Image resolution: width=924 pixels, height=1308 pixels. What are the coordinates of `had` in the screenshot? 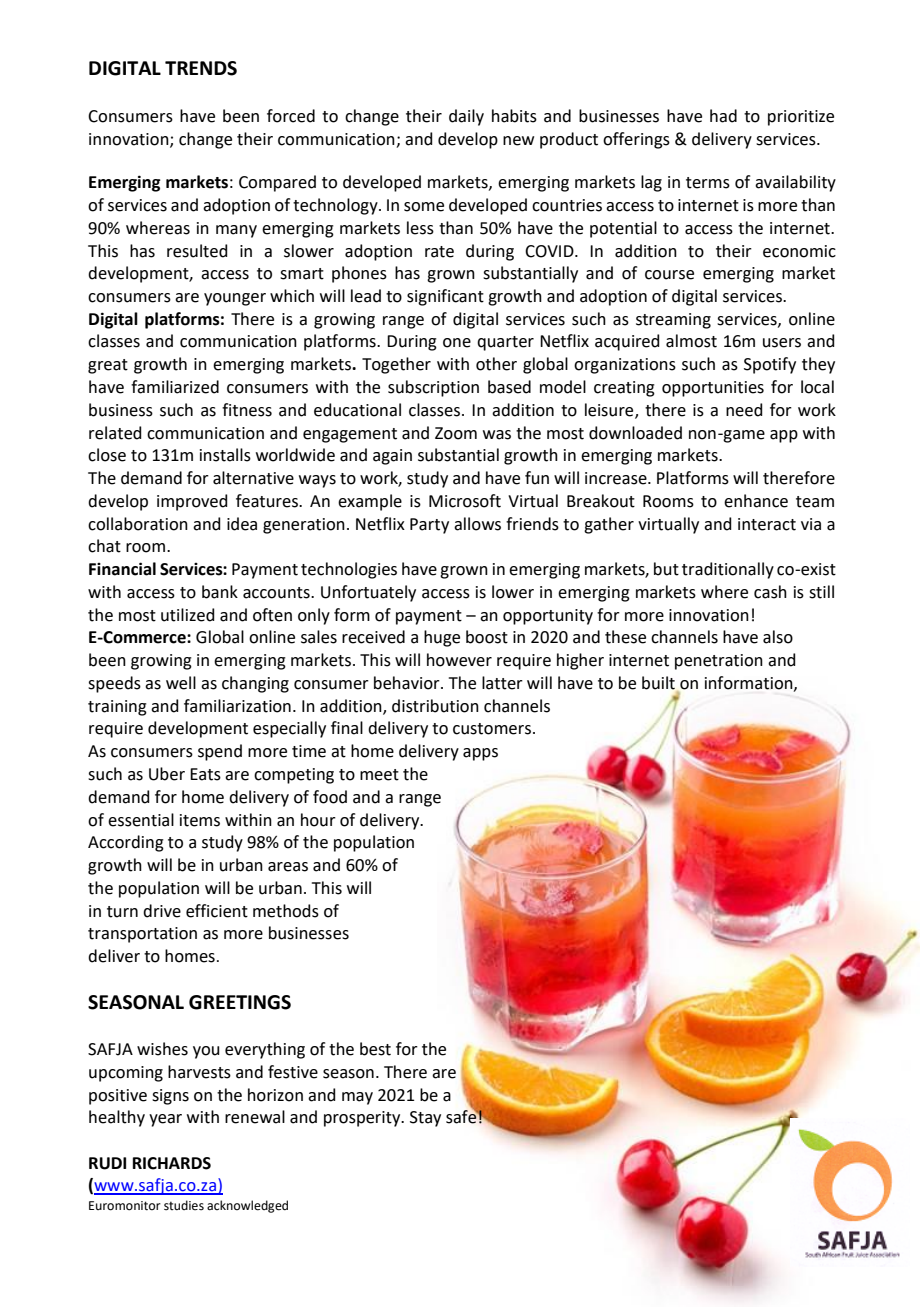 It's located at (723, 116).
